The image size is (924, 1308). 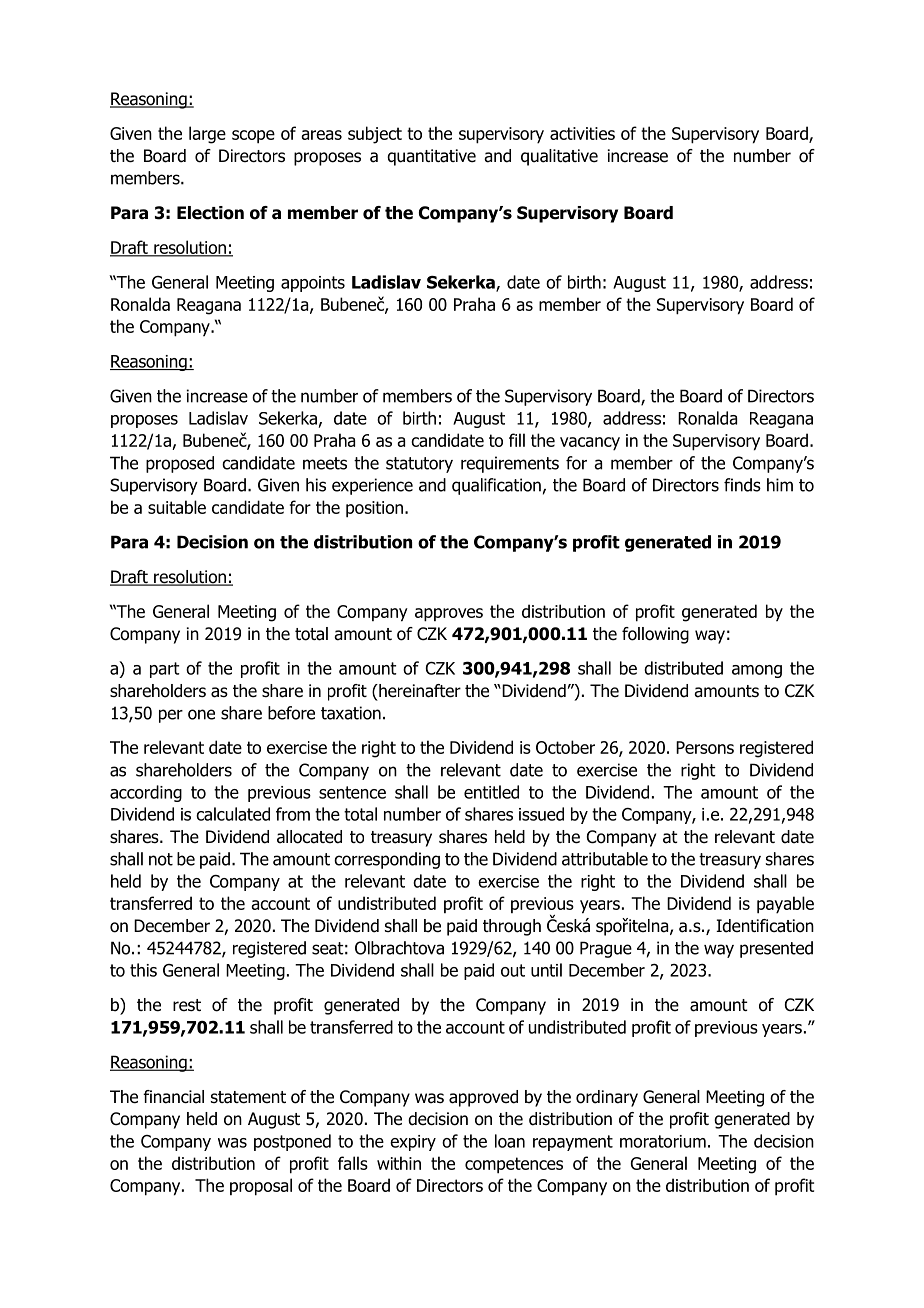 What do you see at coordinates (705, 747) in the screenshot?
I see `Persons` at bounding box center [705, 747].
